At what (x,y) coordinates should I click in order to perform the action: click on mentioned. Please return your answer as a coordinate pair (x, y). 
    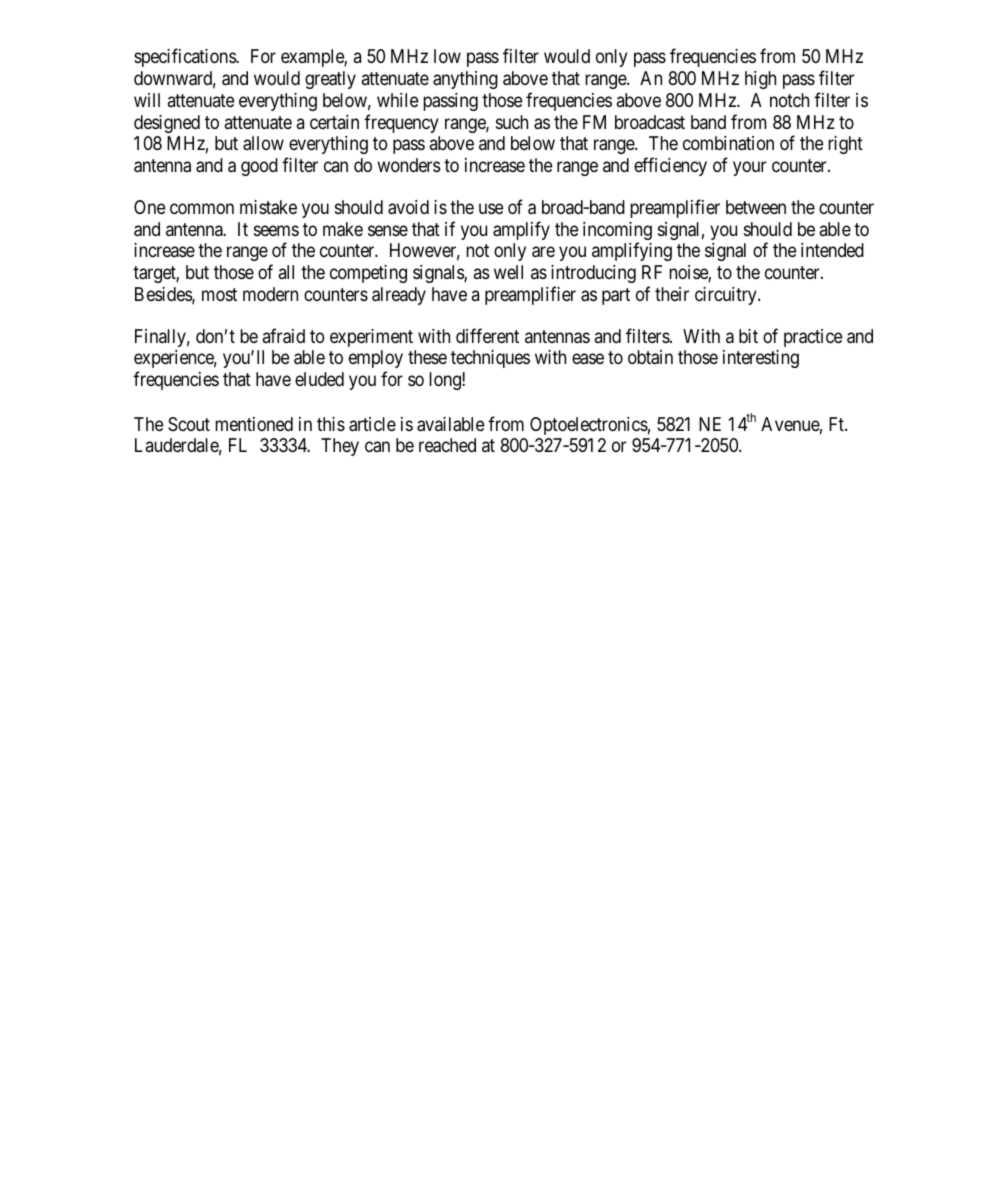
    Looking at the image, I should click on (254, 424).
